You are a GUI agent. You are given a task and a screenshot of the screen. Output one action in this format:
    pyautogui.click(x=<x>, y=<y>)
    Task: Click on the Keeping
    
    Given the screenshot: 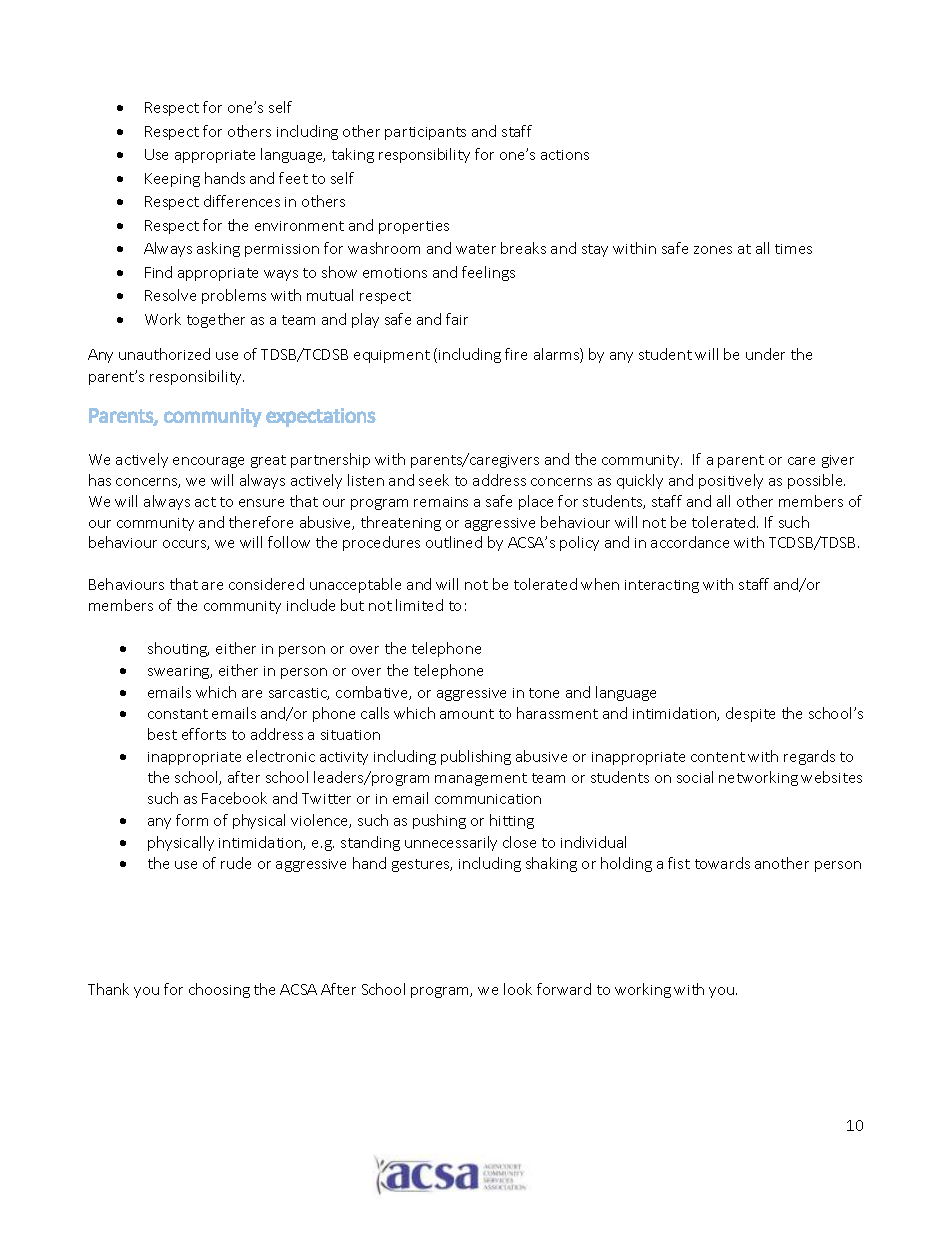 What is the action you would take?
    pyautogui.click(x=172, y=180)
